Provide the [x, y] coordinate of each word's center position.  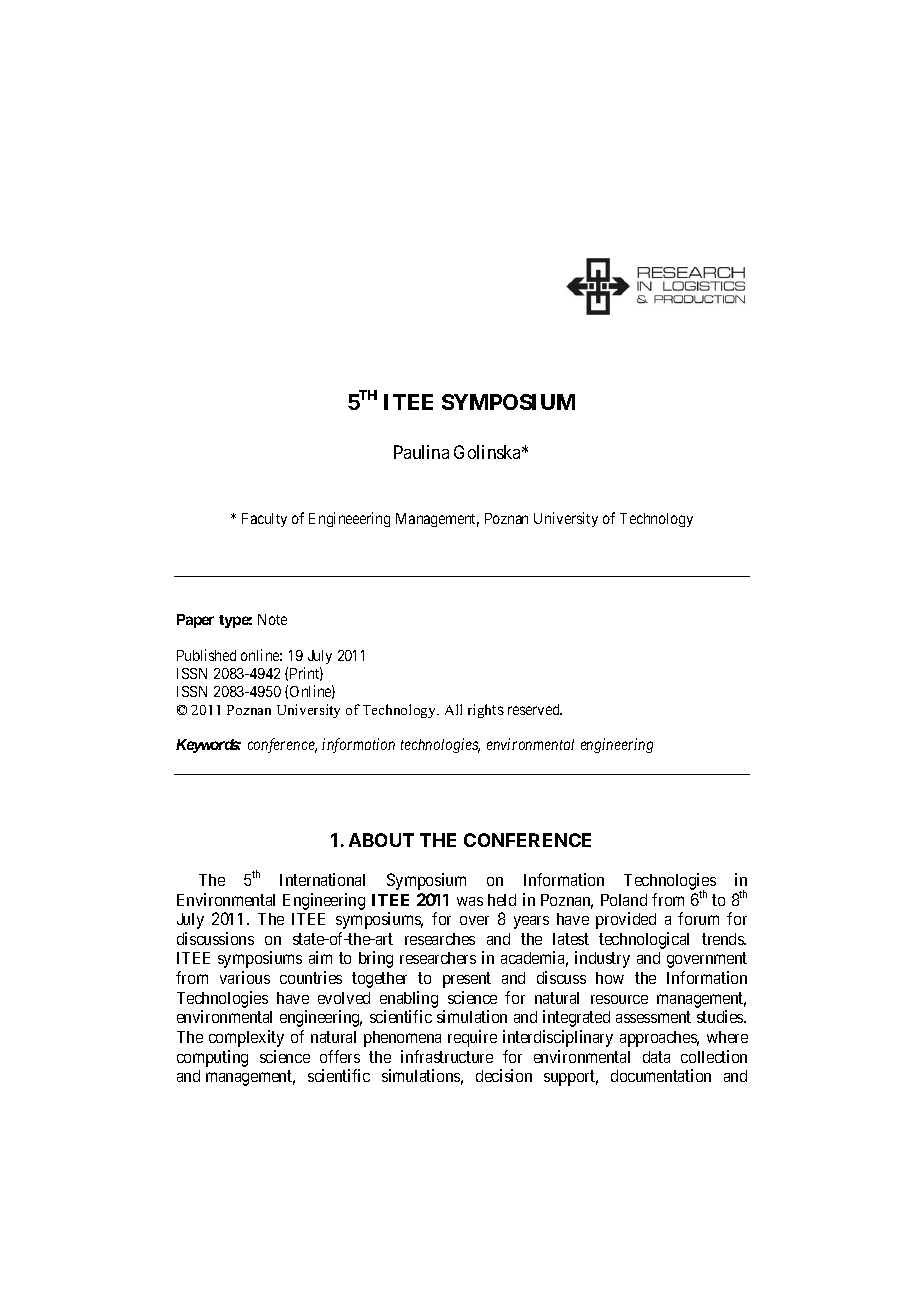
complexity [246, 1038]
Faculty [264, 520]
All [453, 709]
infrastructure [447, 1056]
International [322, 879]
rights [486, 711]
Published [206, 655]
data [656, 1057]
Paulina [421, 452]
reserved [535, 709]
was [470, 901]
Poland [624, 900]
